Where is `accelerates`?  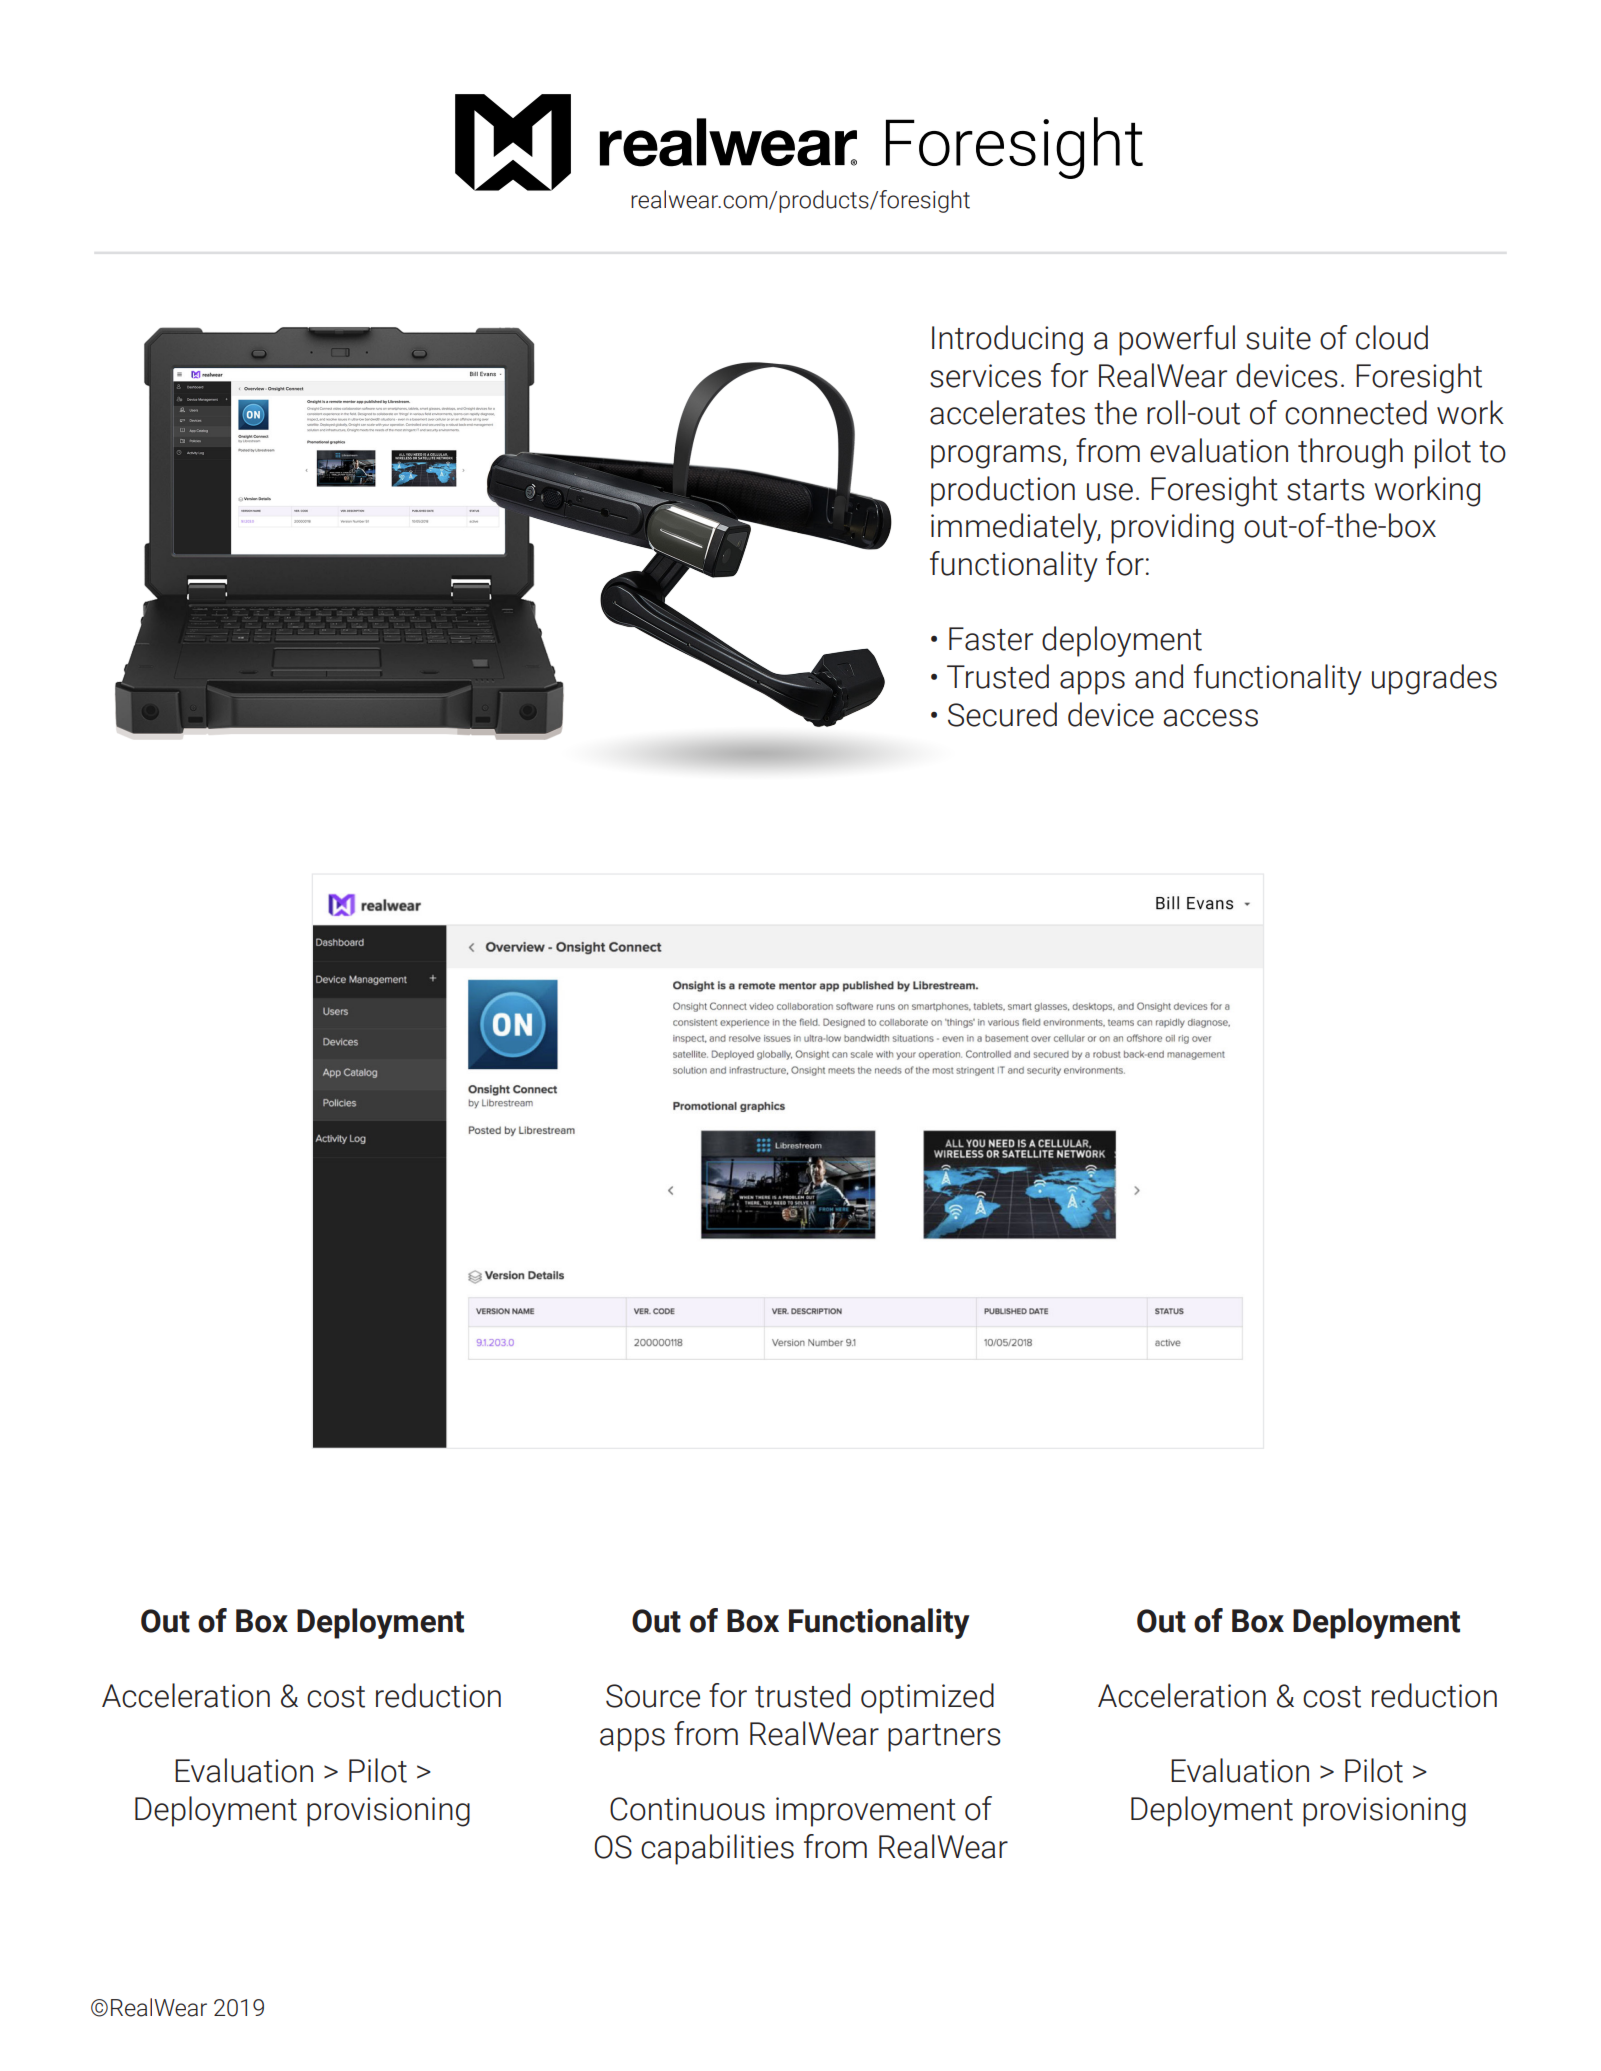 accelerates is located at coordinates (1007, 412).
